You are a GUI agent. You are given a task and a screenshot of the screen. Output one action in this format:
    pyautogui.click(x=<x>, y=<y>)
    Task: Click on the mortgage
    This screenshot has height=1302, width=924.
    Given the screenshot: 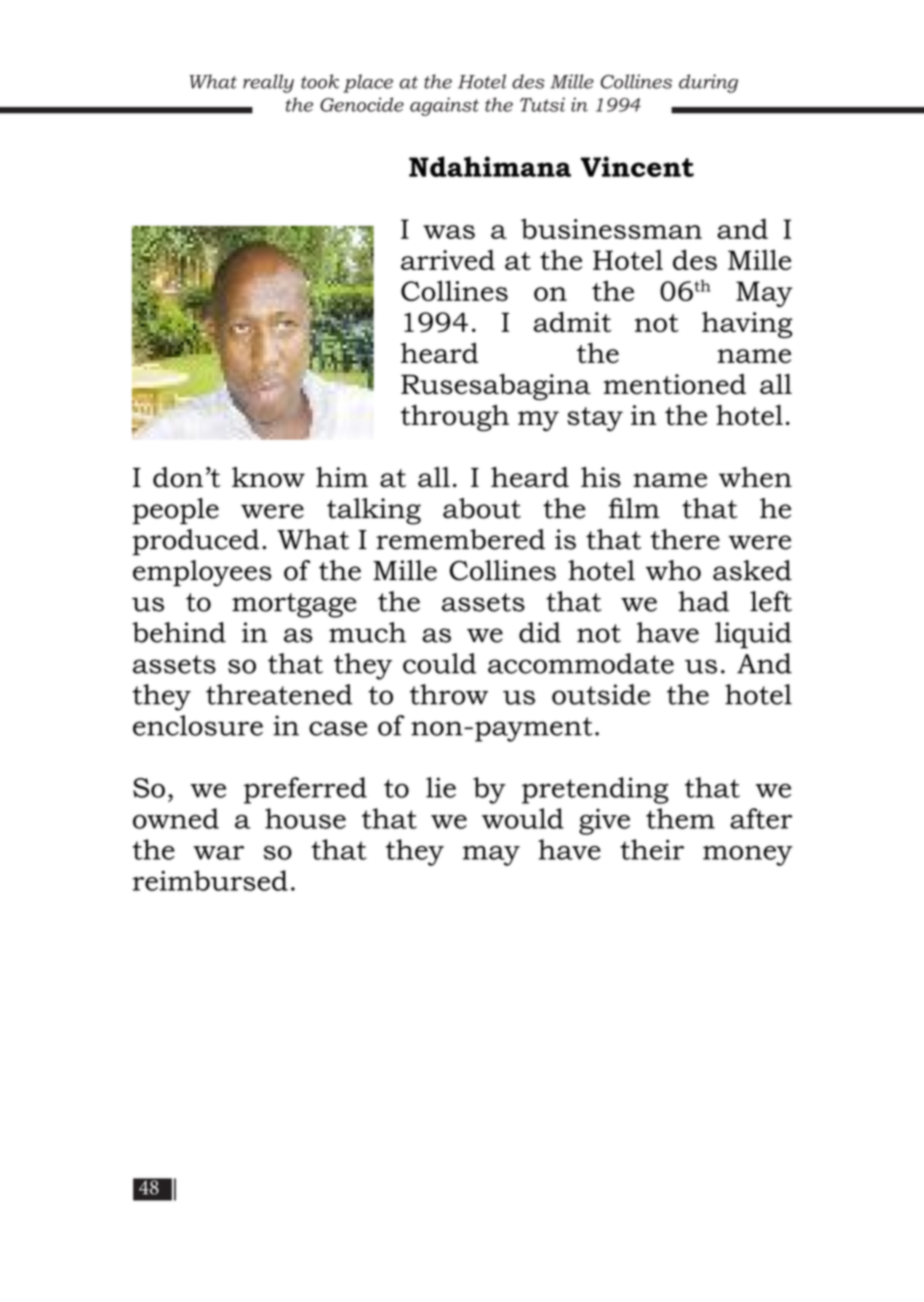 What is the action you would take?
    pyautogui.click(x=294, y=605)
